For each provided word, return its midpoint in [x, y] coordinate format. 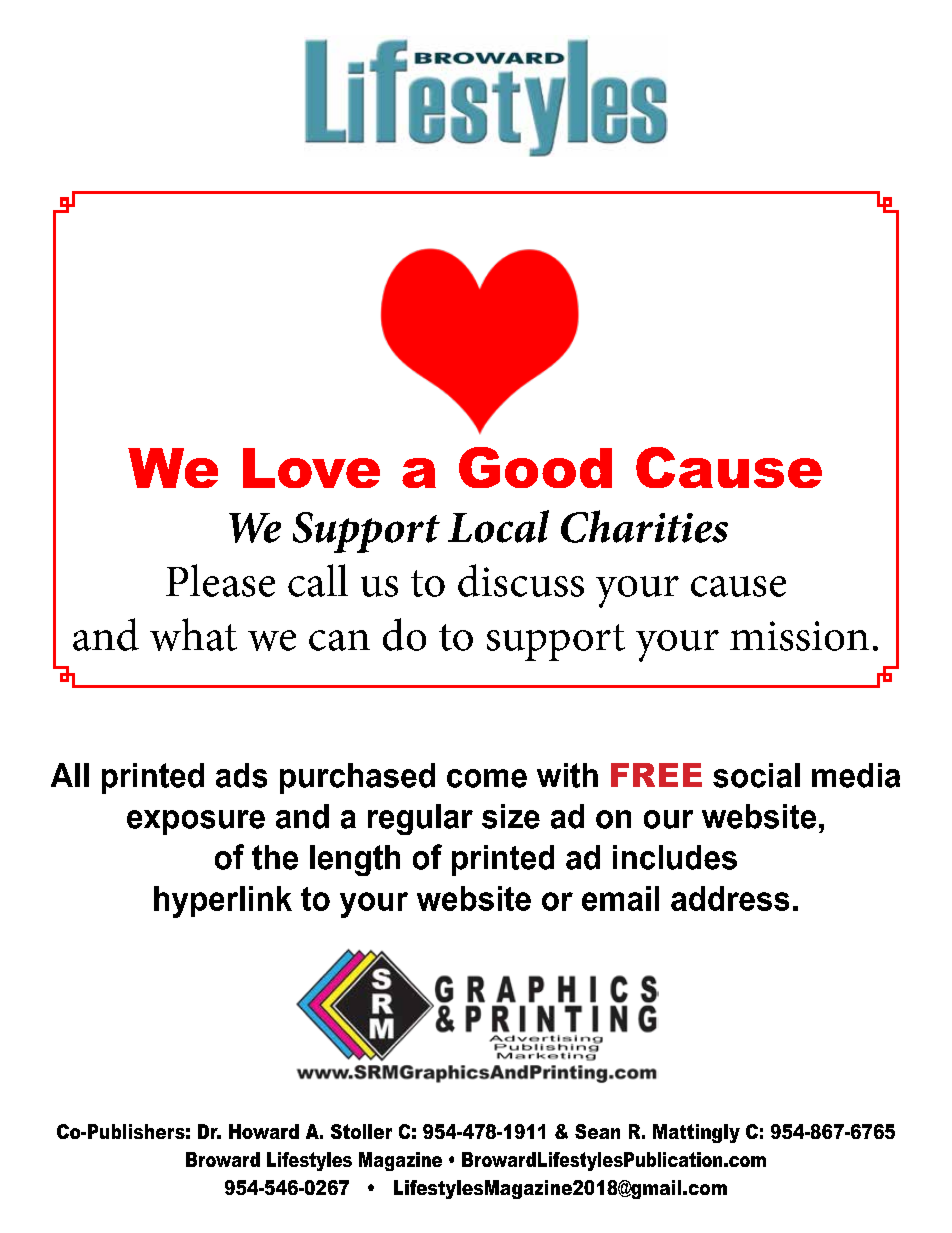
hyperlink [223, 902]
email [620, 898]
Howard [264, 1131]
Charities [644, 526]
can [339, 640]
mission [799, 636]
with [567, 775]
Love [311, 468]
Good [535, 467]
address [730, 898]
